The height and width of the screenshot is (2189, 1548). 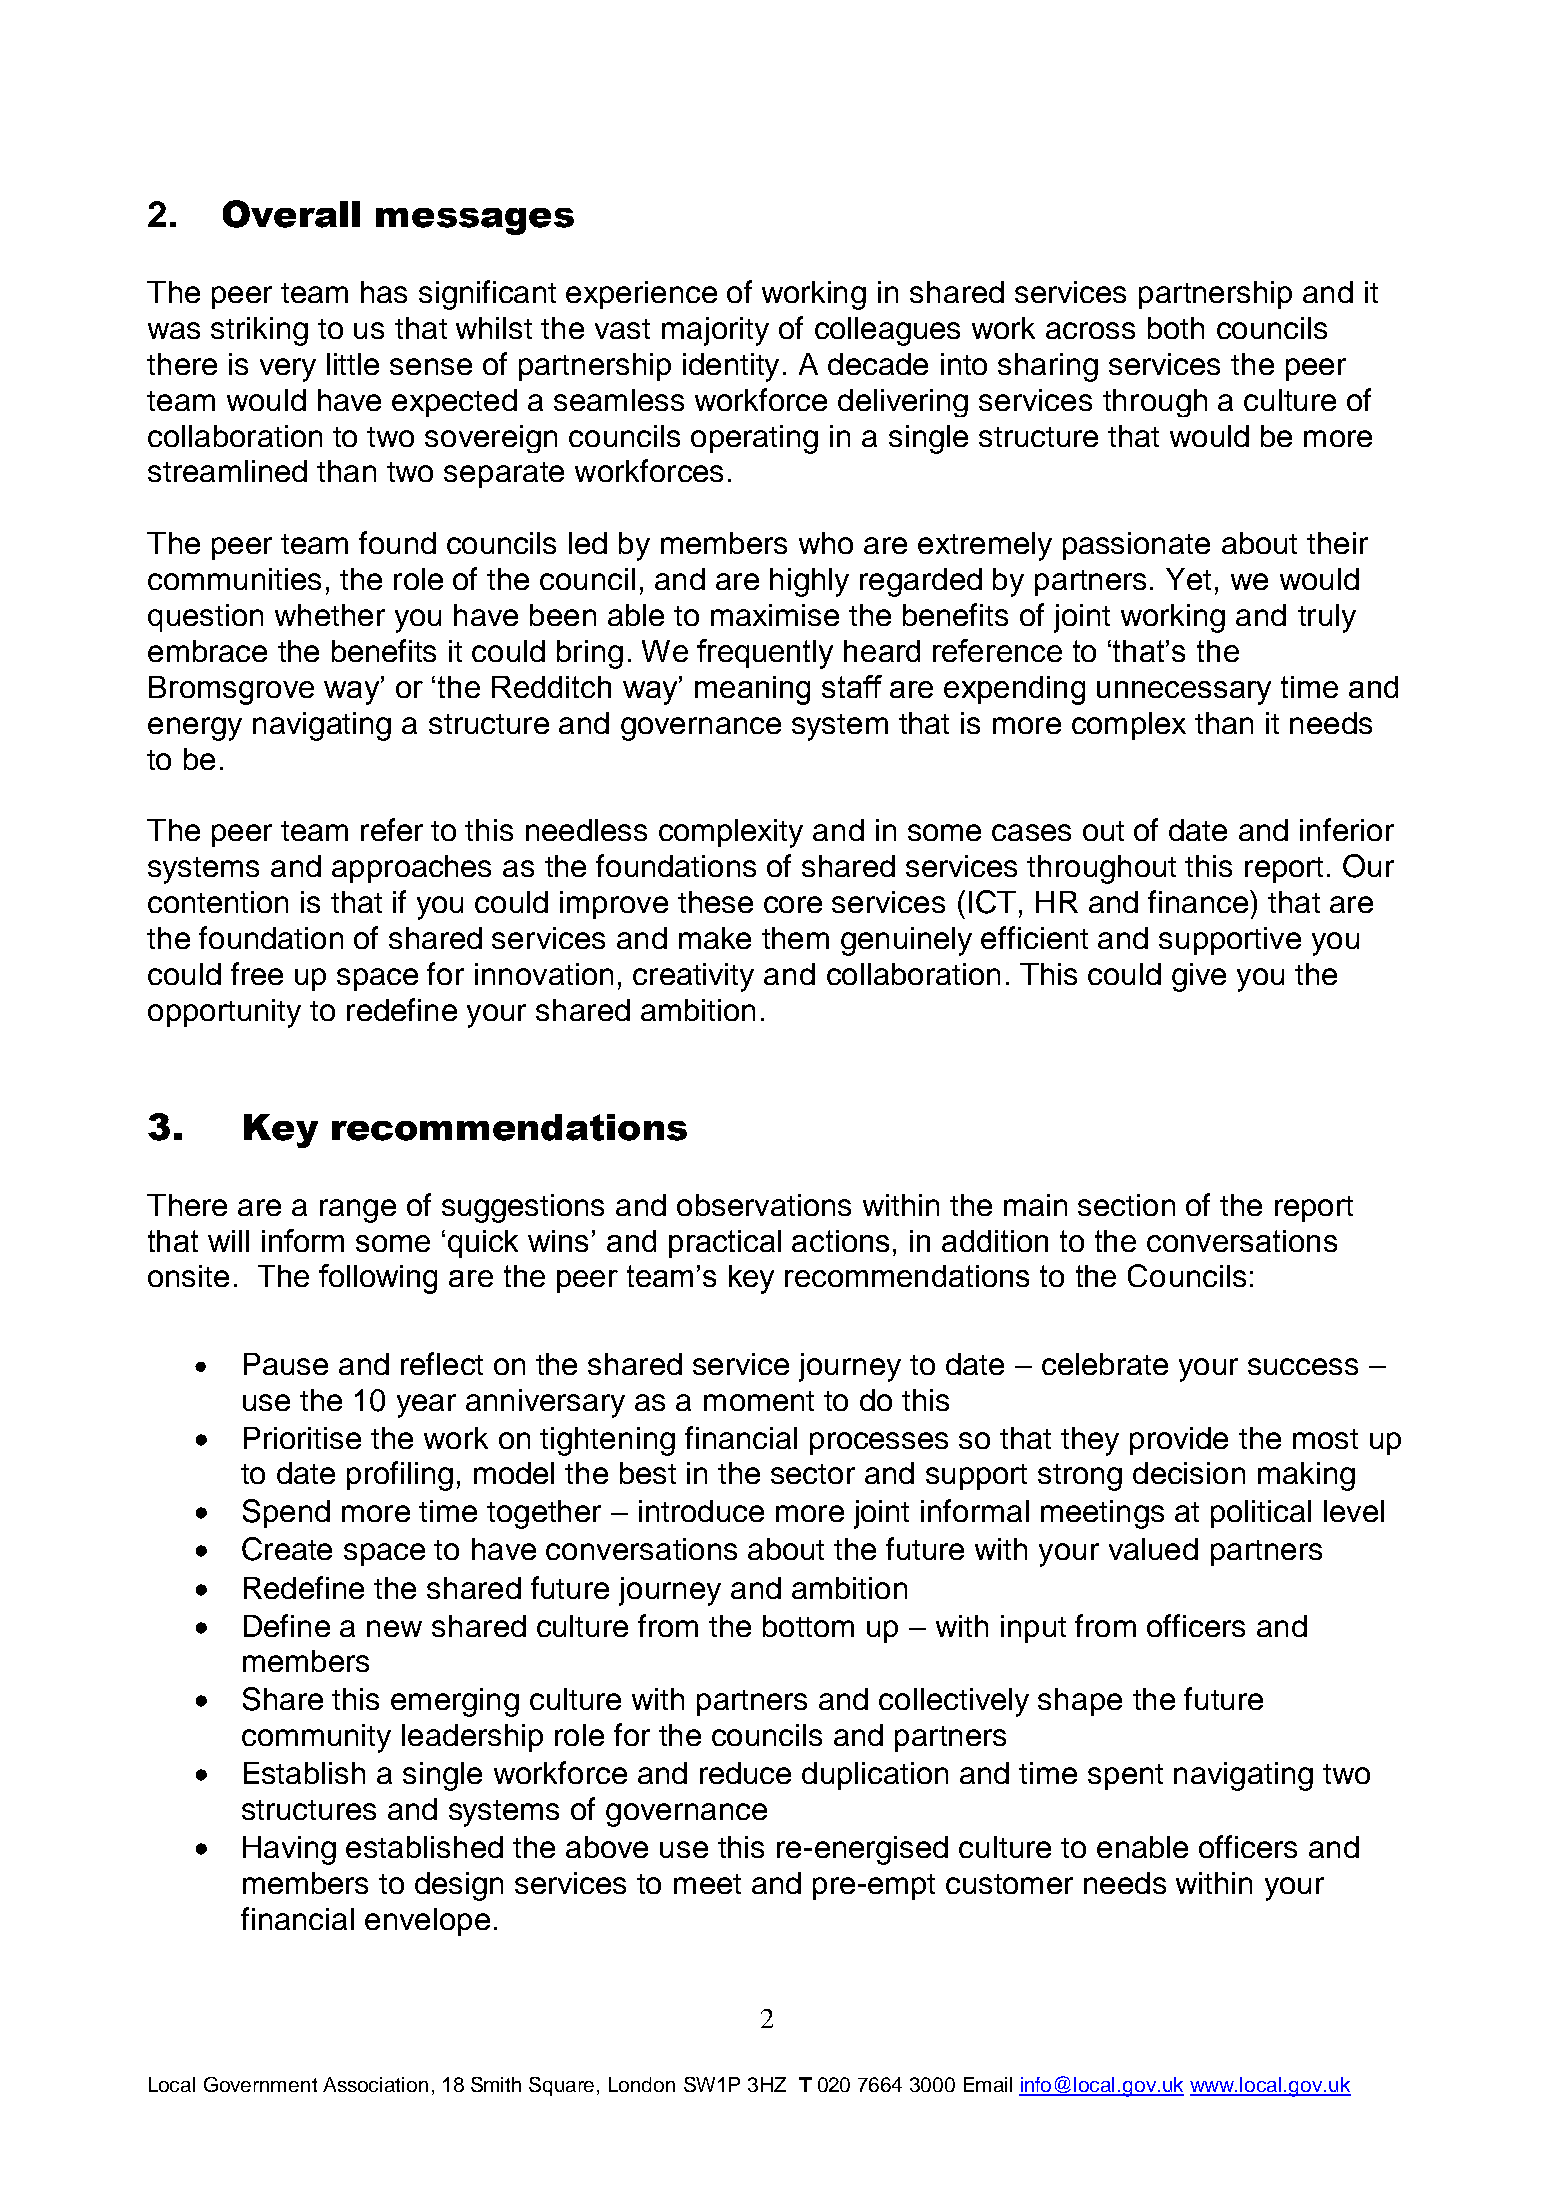 I want to click on majority, so click(x=715, y=331).
